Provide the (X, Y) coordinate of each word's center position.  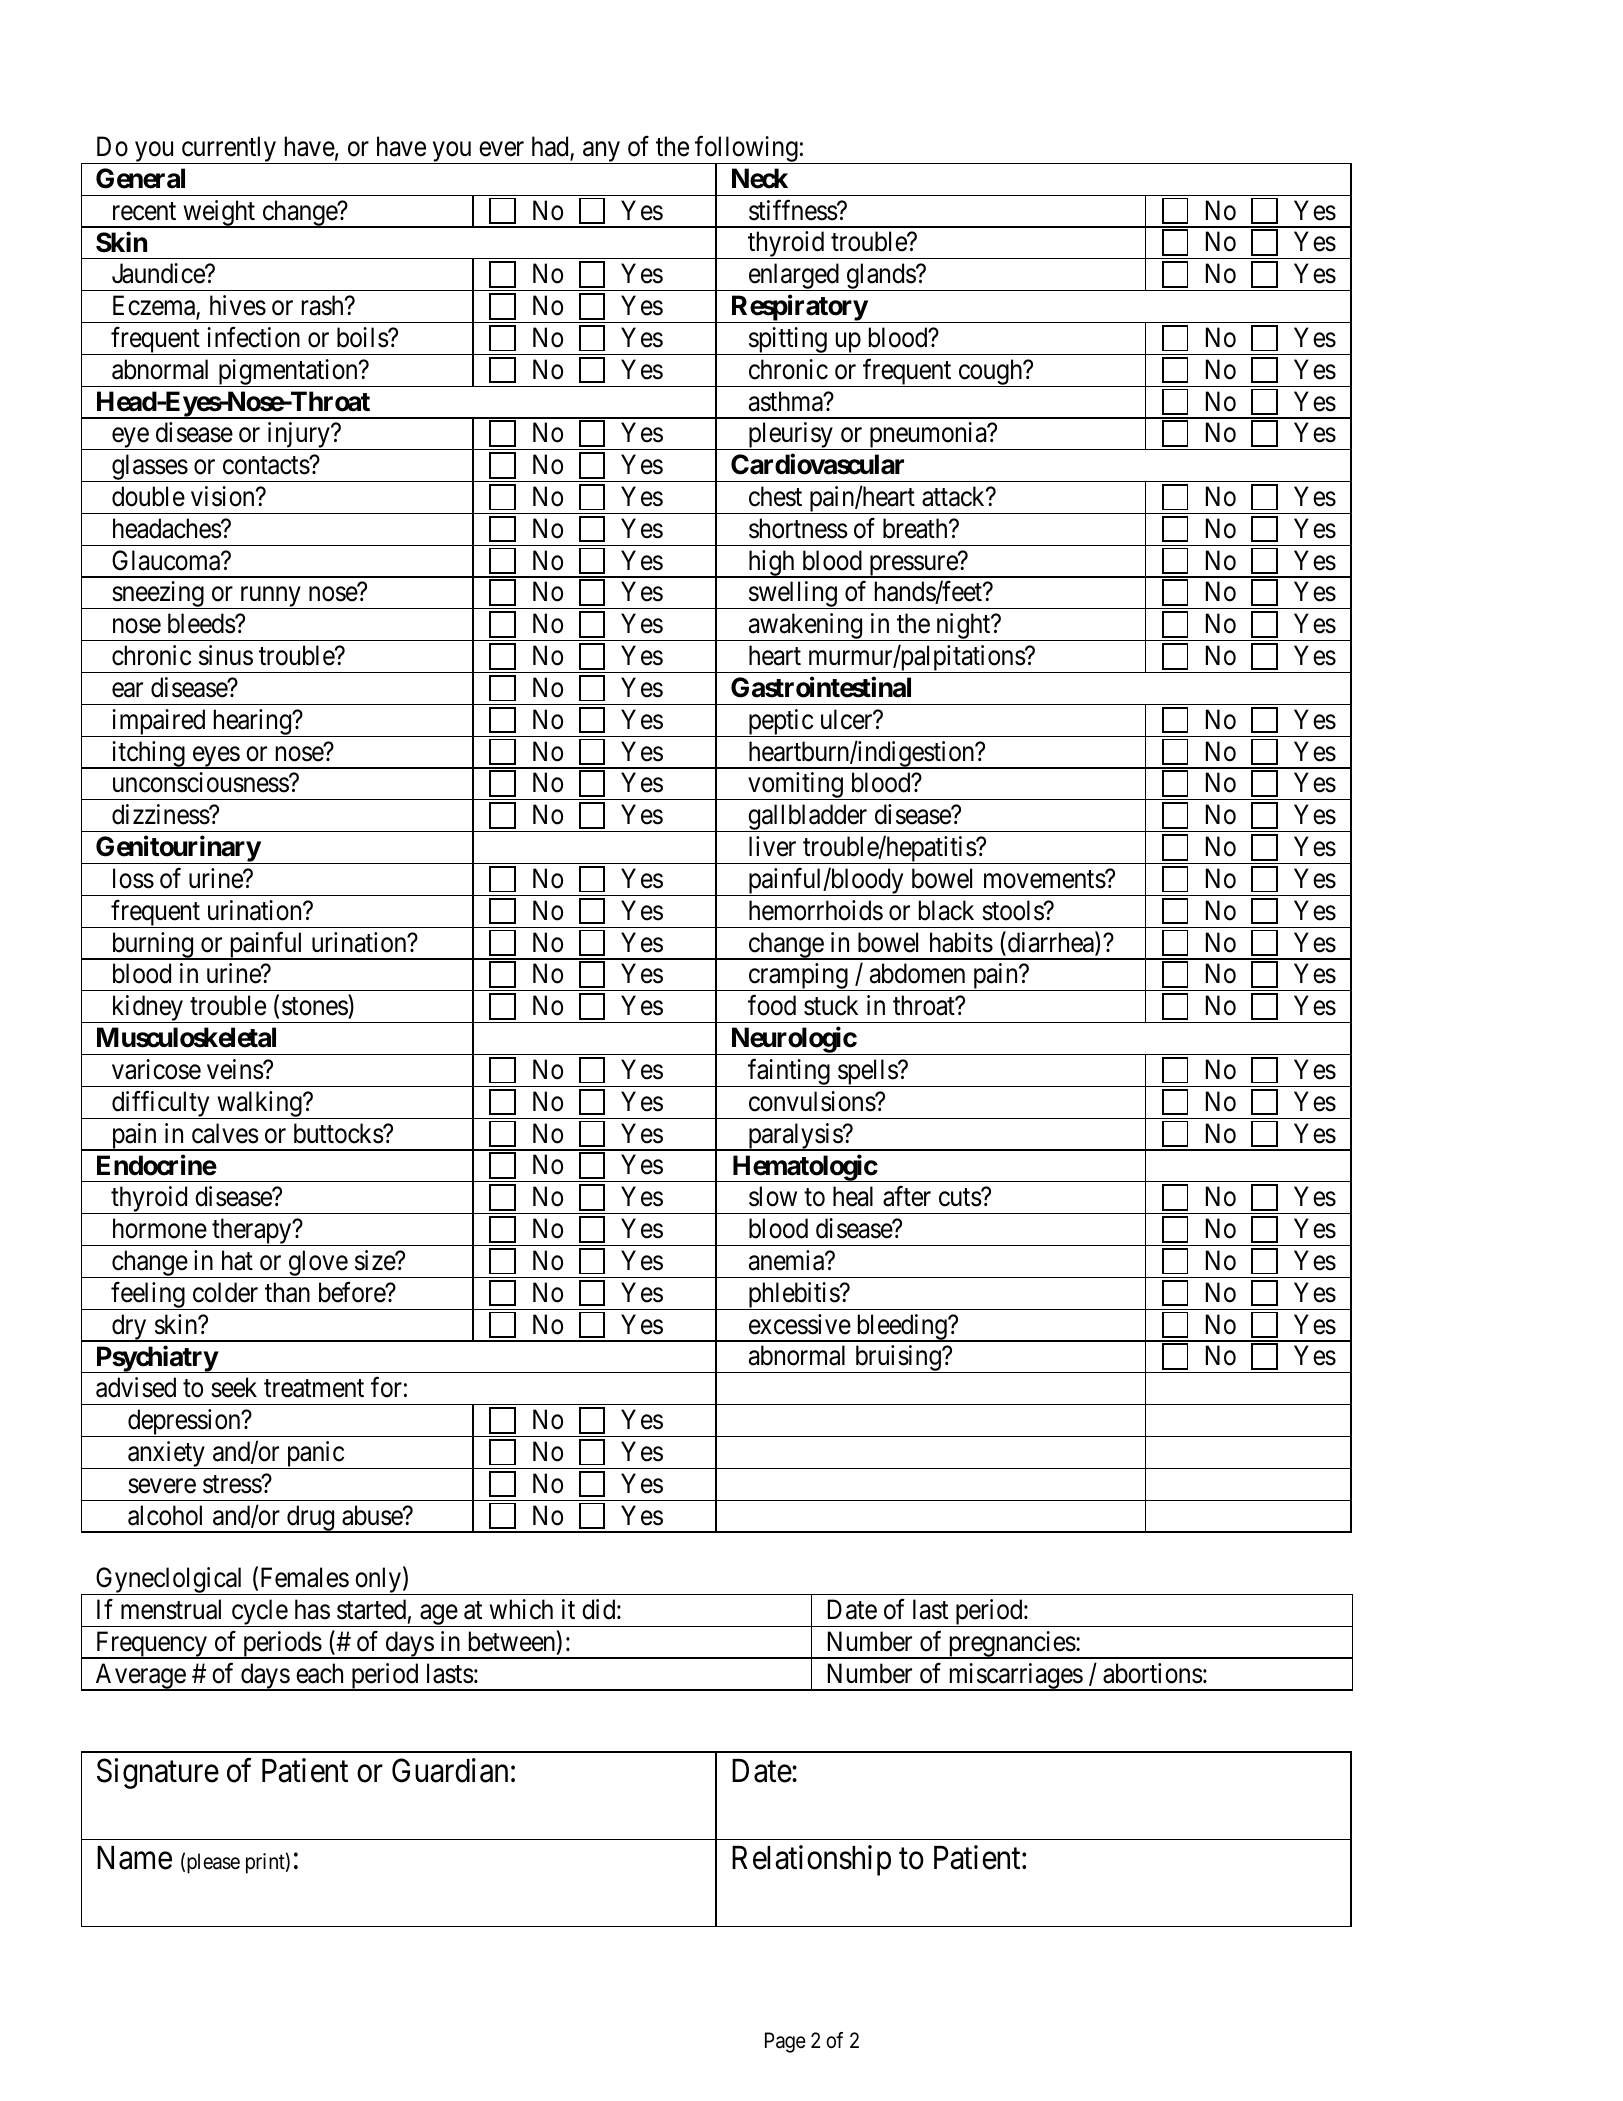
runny (270, 598)
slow (773, 1196)
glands (880, 277)
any (602, 153)
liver (772, 846)
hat (237, 1260)
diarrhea (1050, 943)
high (771, 564)
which (521, 1609)
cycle (259, 1613)
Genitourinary (177, 850)
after (907, 1196)
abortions (1153, 1673)
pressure (912, 566)
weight (219, 214)
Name (134, 1858)
